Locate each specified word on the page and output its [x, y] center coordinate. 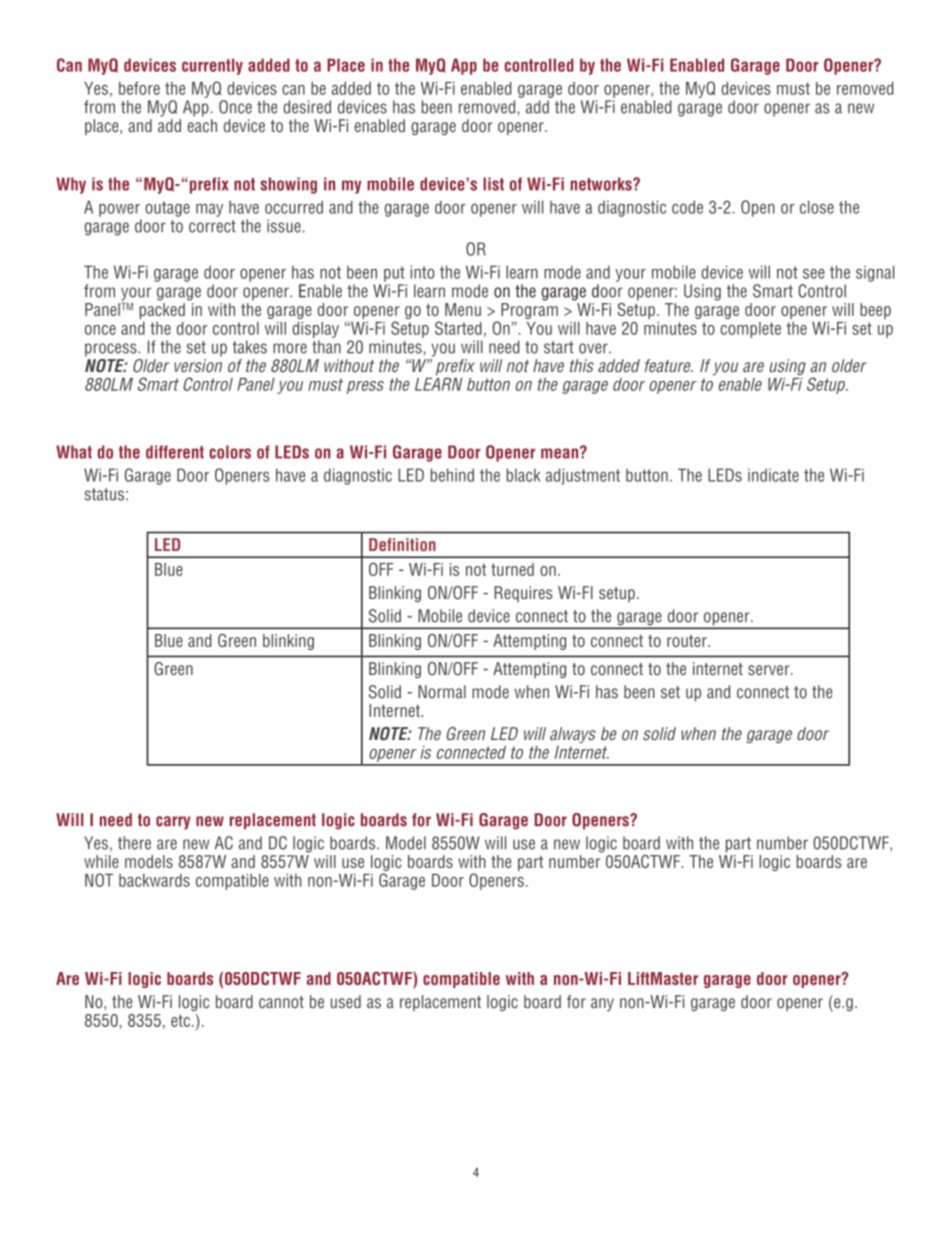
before [139, 88]
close [817, 207]
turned [512, 569]
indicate [773, 475]
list [493, 184]
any [602, 1004]
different [175, 452]
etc [180, 1020]
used [346, 1001]
